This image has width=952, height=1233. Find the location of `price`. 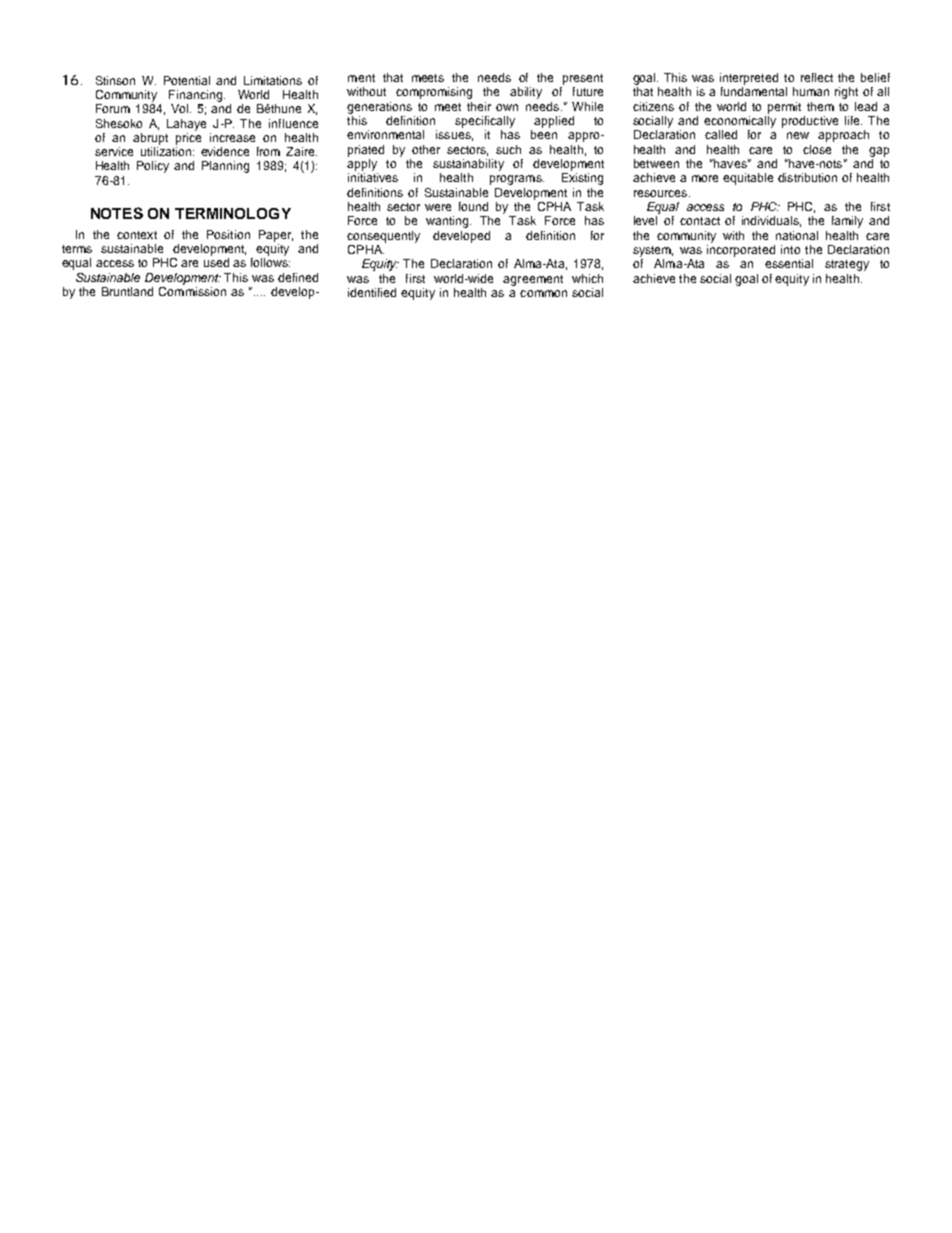

price is located at coordinates (188, 137).
